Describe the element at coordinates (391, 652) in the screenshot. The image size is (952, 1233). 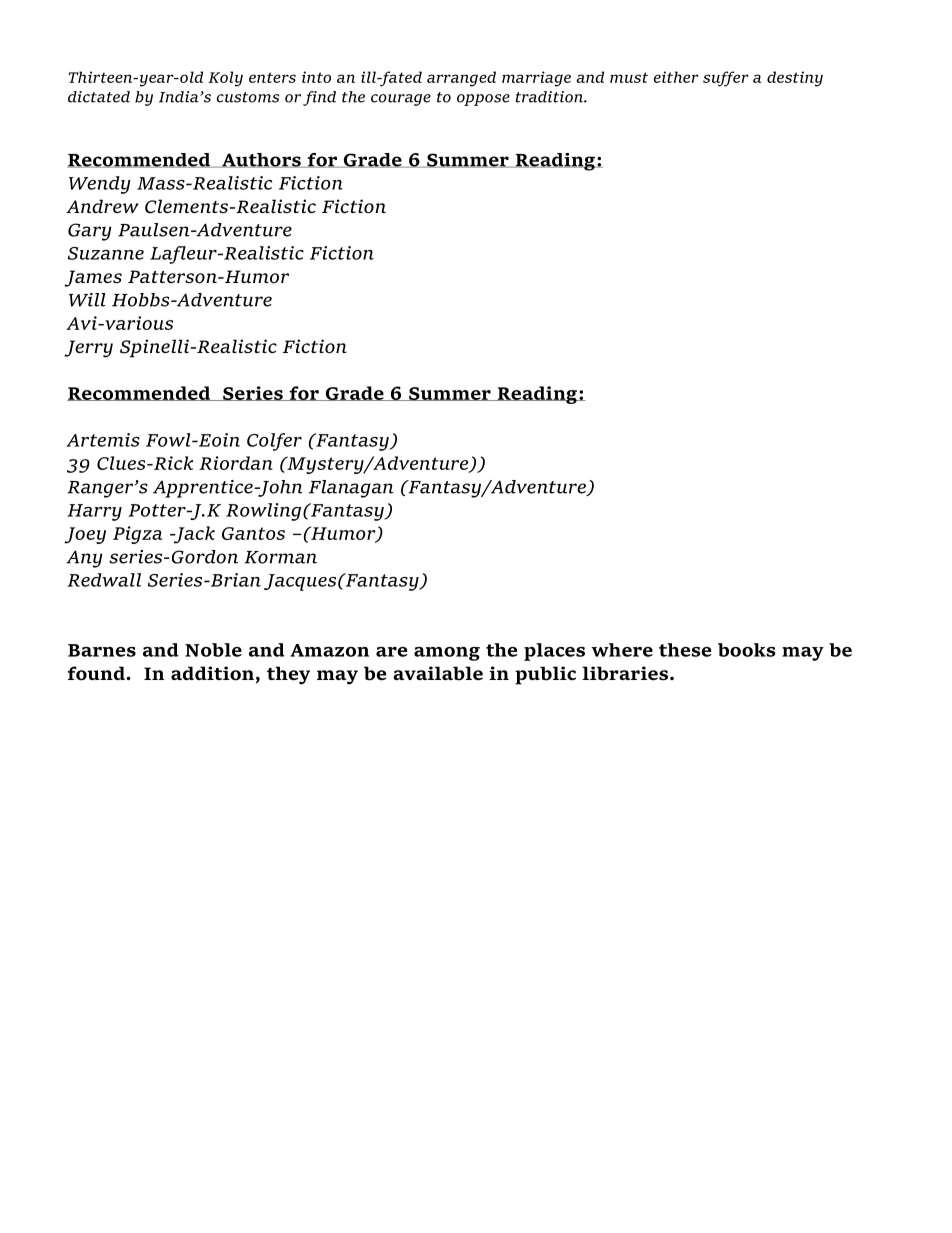
I see `are` at that location.
